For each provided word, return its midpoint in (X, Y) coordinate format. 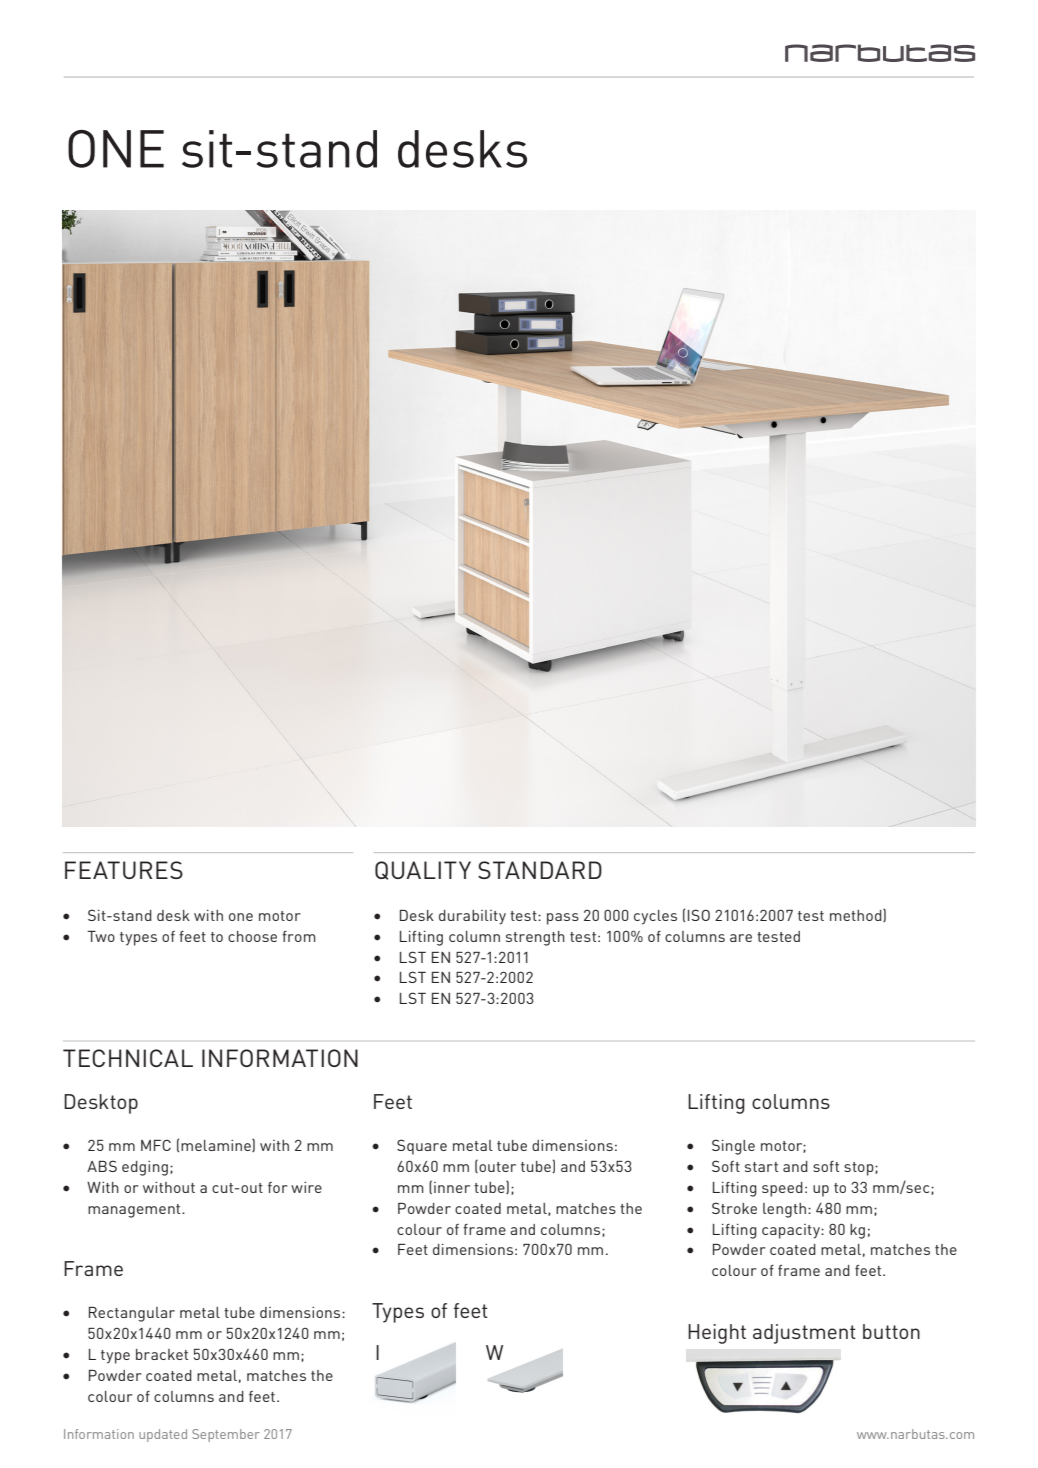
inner (452, 1187)
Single (733, 1147)
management (135, 1211)
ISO (699, 915)
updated (163, 1435)
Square (422, 1147)
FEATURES (124, 870)
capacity (792, 1231)
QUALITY (423, 870)
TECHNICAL (128, 1058)
